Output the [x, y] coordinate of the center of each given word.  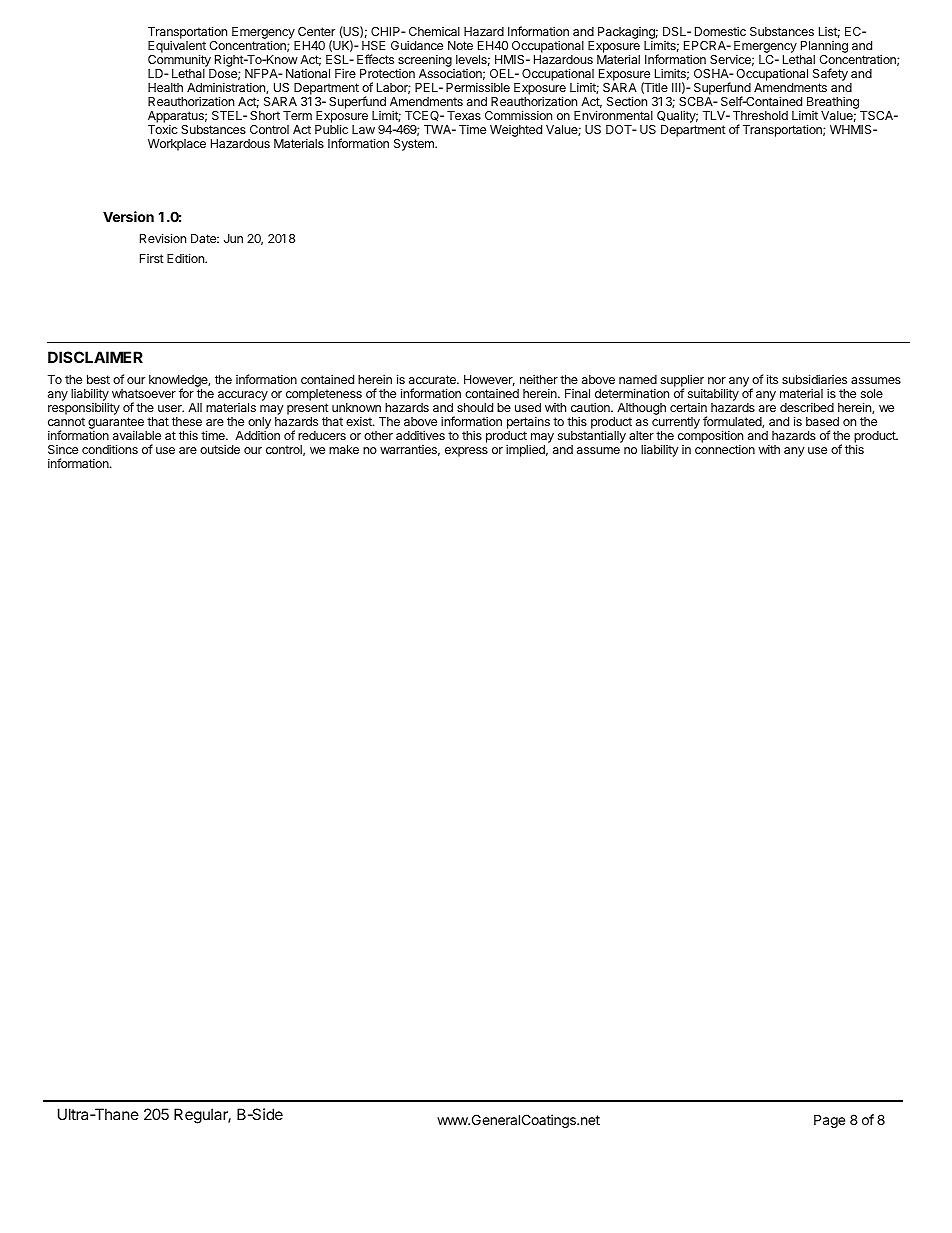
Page [829, 1121]
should [475, 407]
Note [460, 45]
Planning [824, 48]
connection [725, 449]
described [807, 407]
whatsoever [144, 393]
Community [180, 62]
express [466, 452]
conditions [110, 449]
